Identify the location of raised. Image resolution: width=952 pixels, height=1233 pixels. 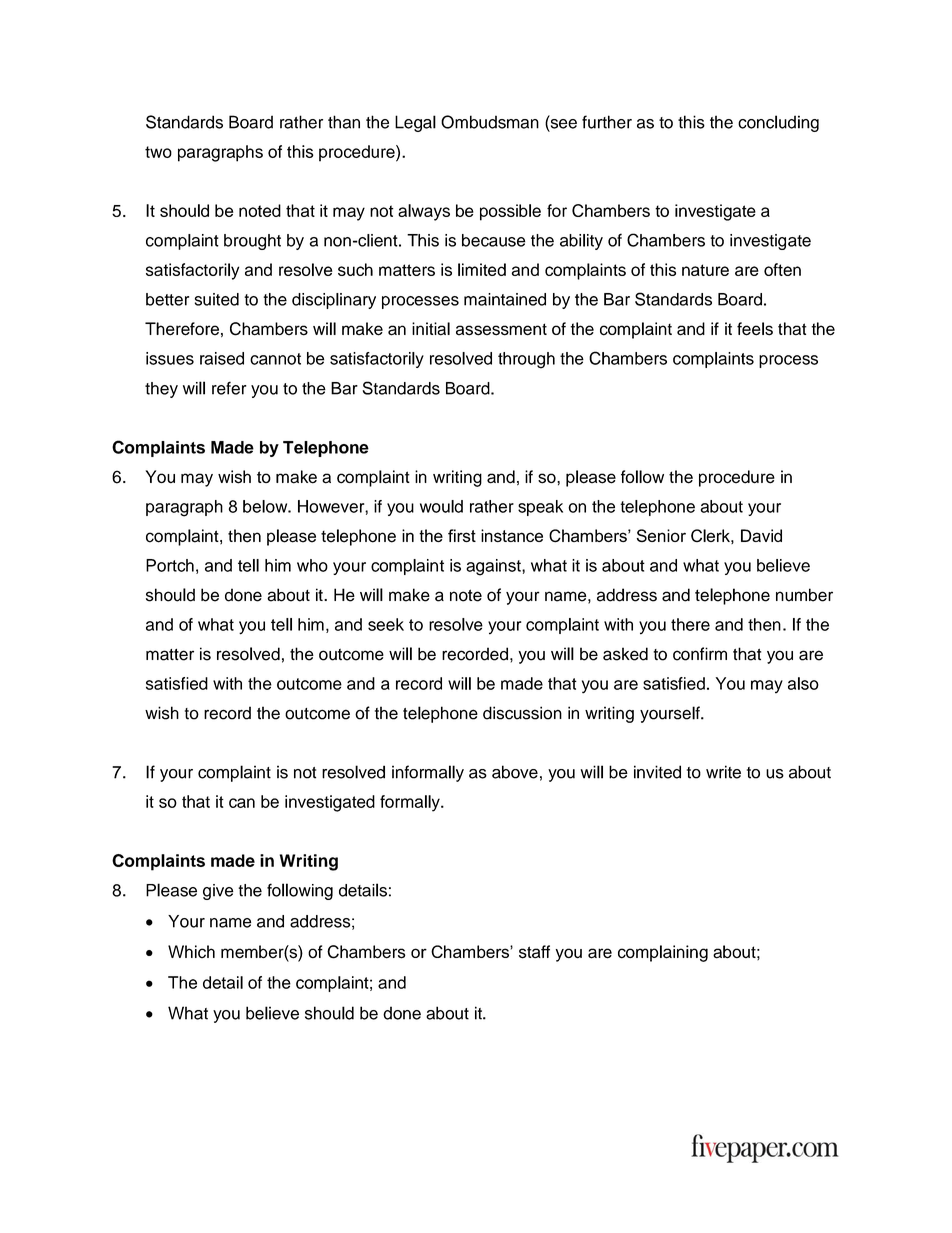
(222, 358).
